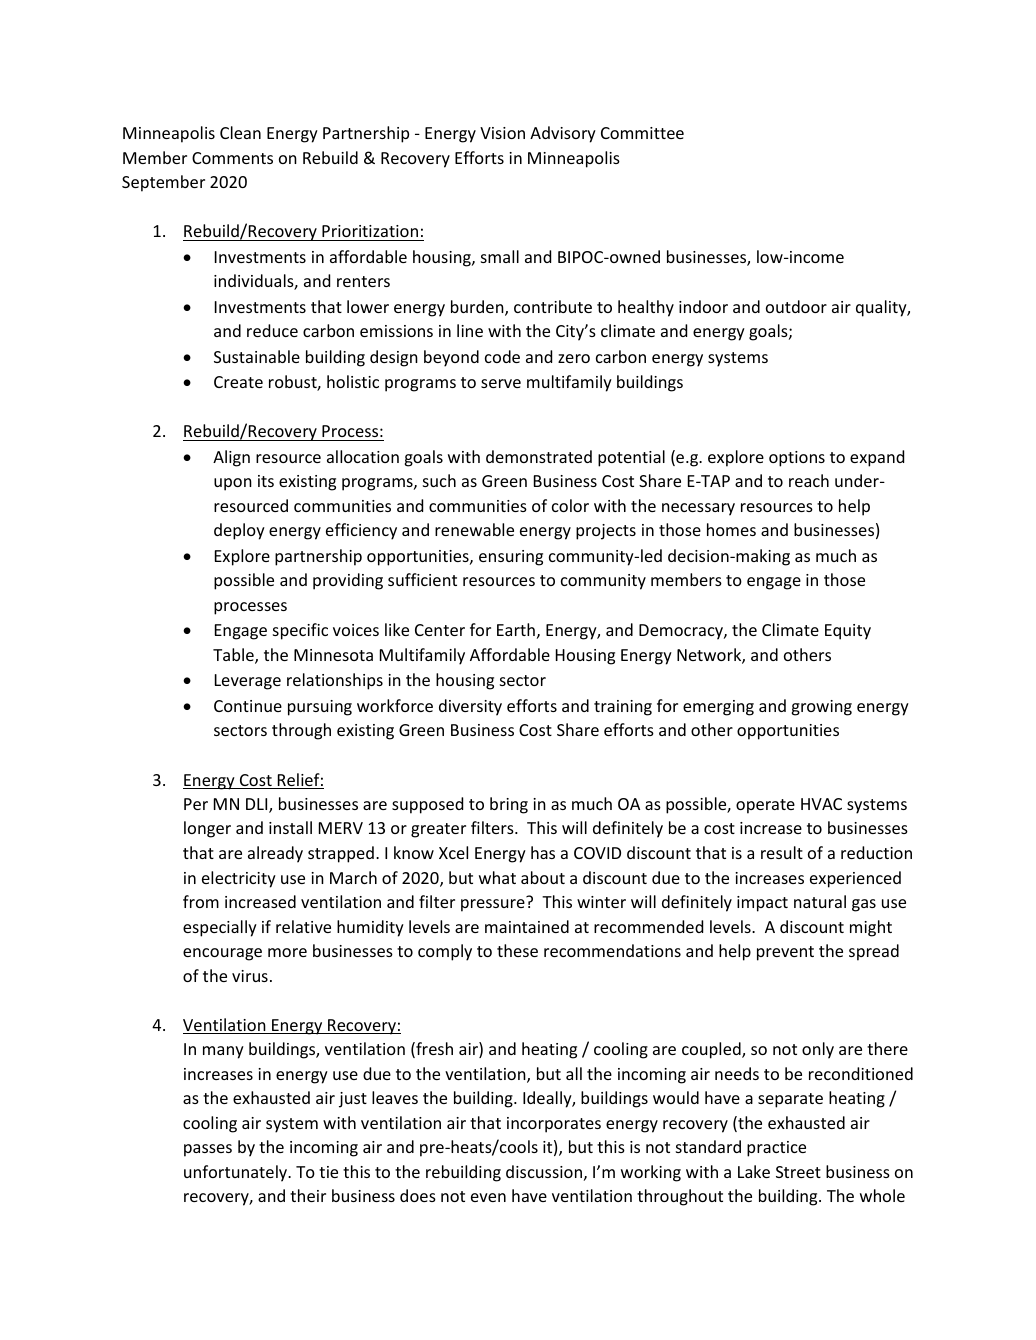 This screenshot has height=1340, width=1036. I want to click on result, so click(782, 852).
